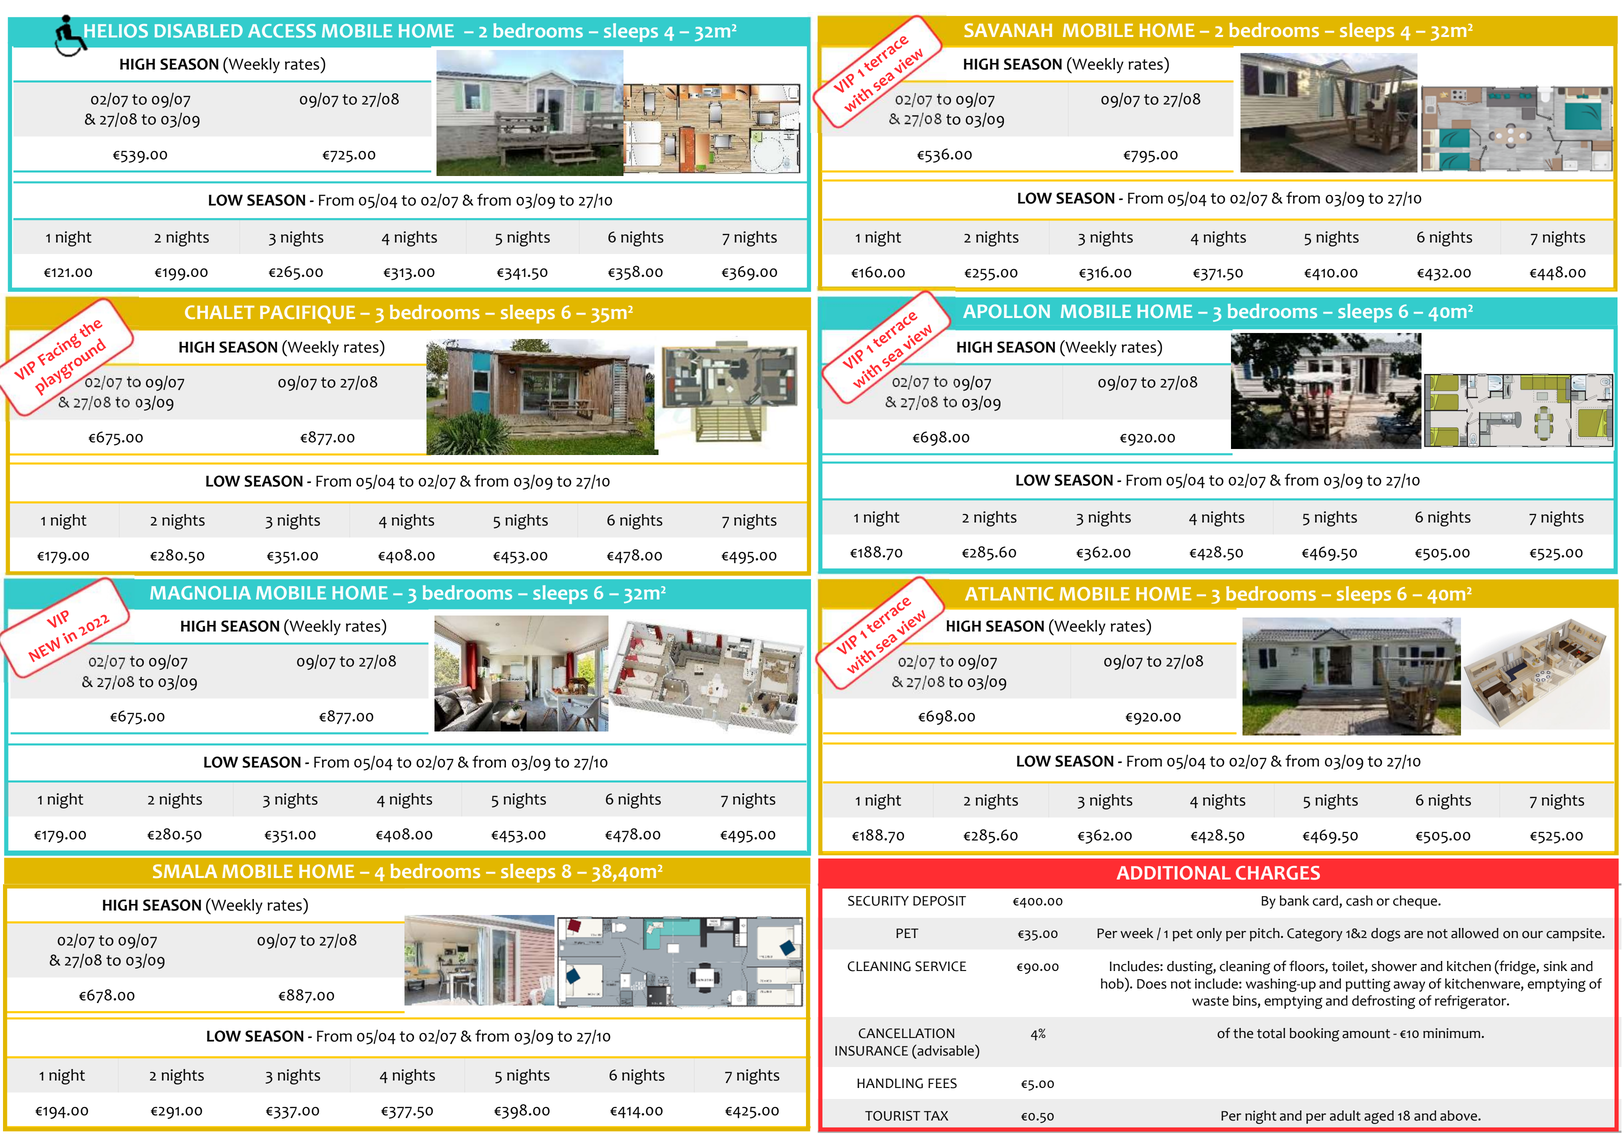 The height and width of the image is (1148, 1624). What do you see at coordinates (1008, 30) in the image?
I see `SAVANAH` at bounding box center [1008, 30].
